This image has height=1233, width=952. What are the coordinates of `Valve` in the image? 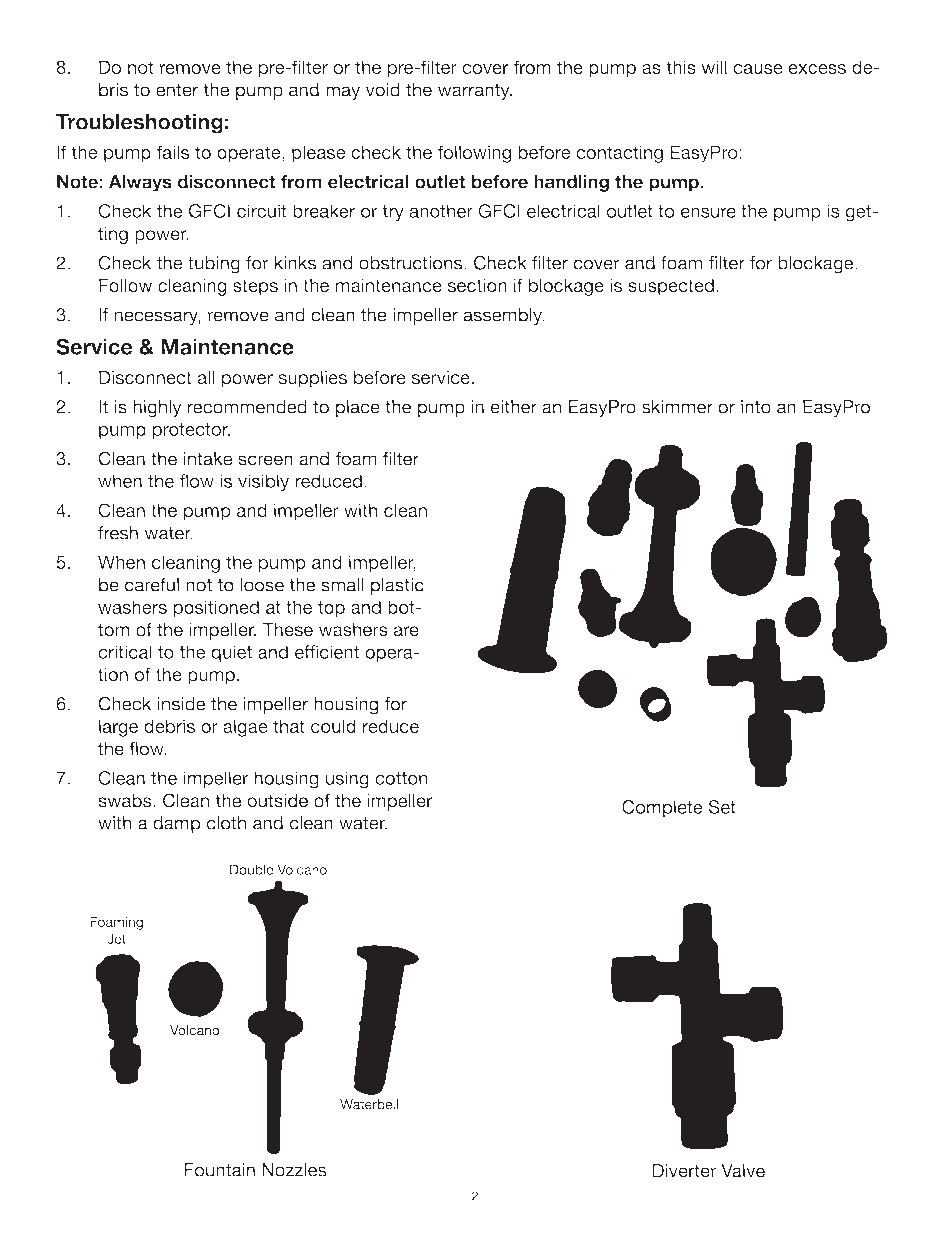 It's located at (743, 1171).
